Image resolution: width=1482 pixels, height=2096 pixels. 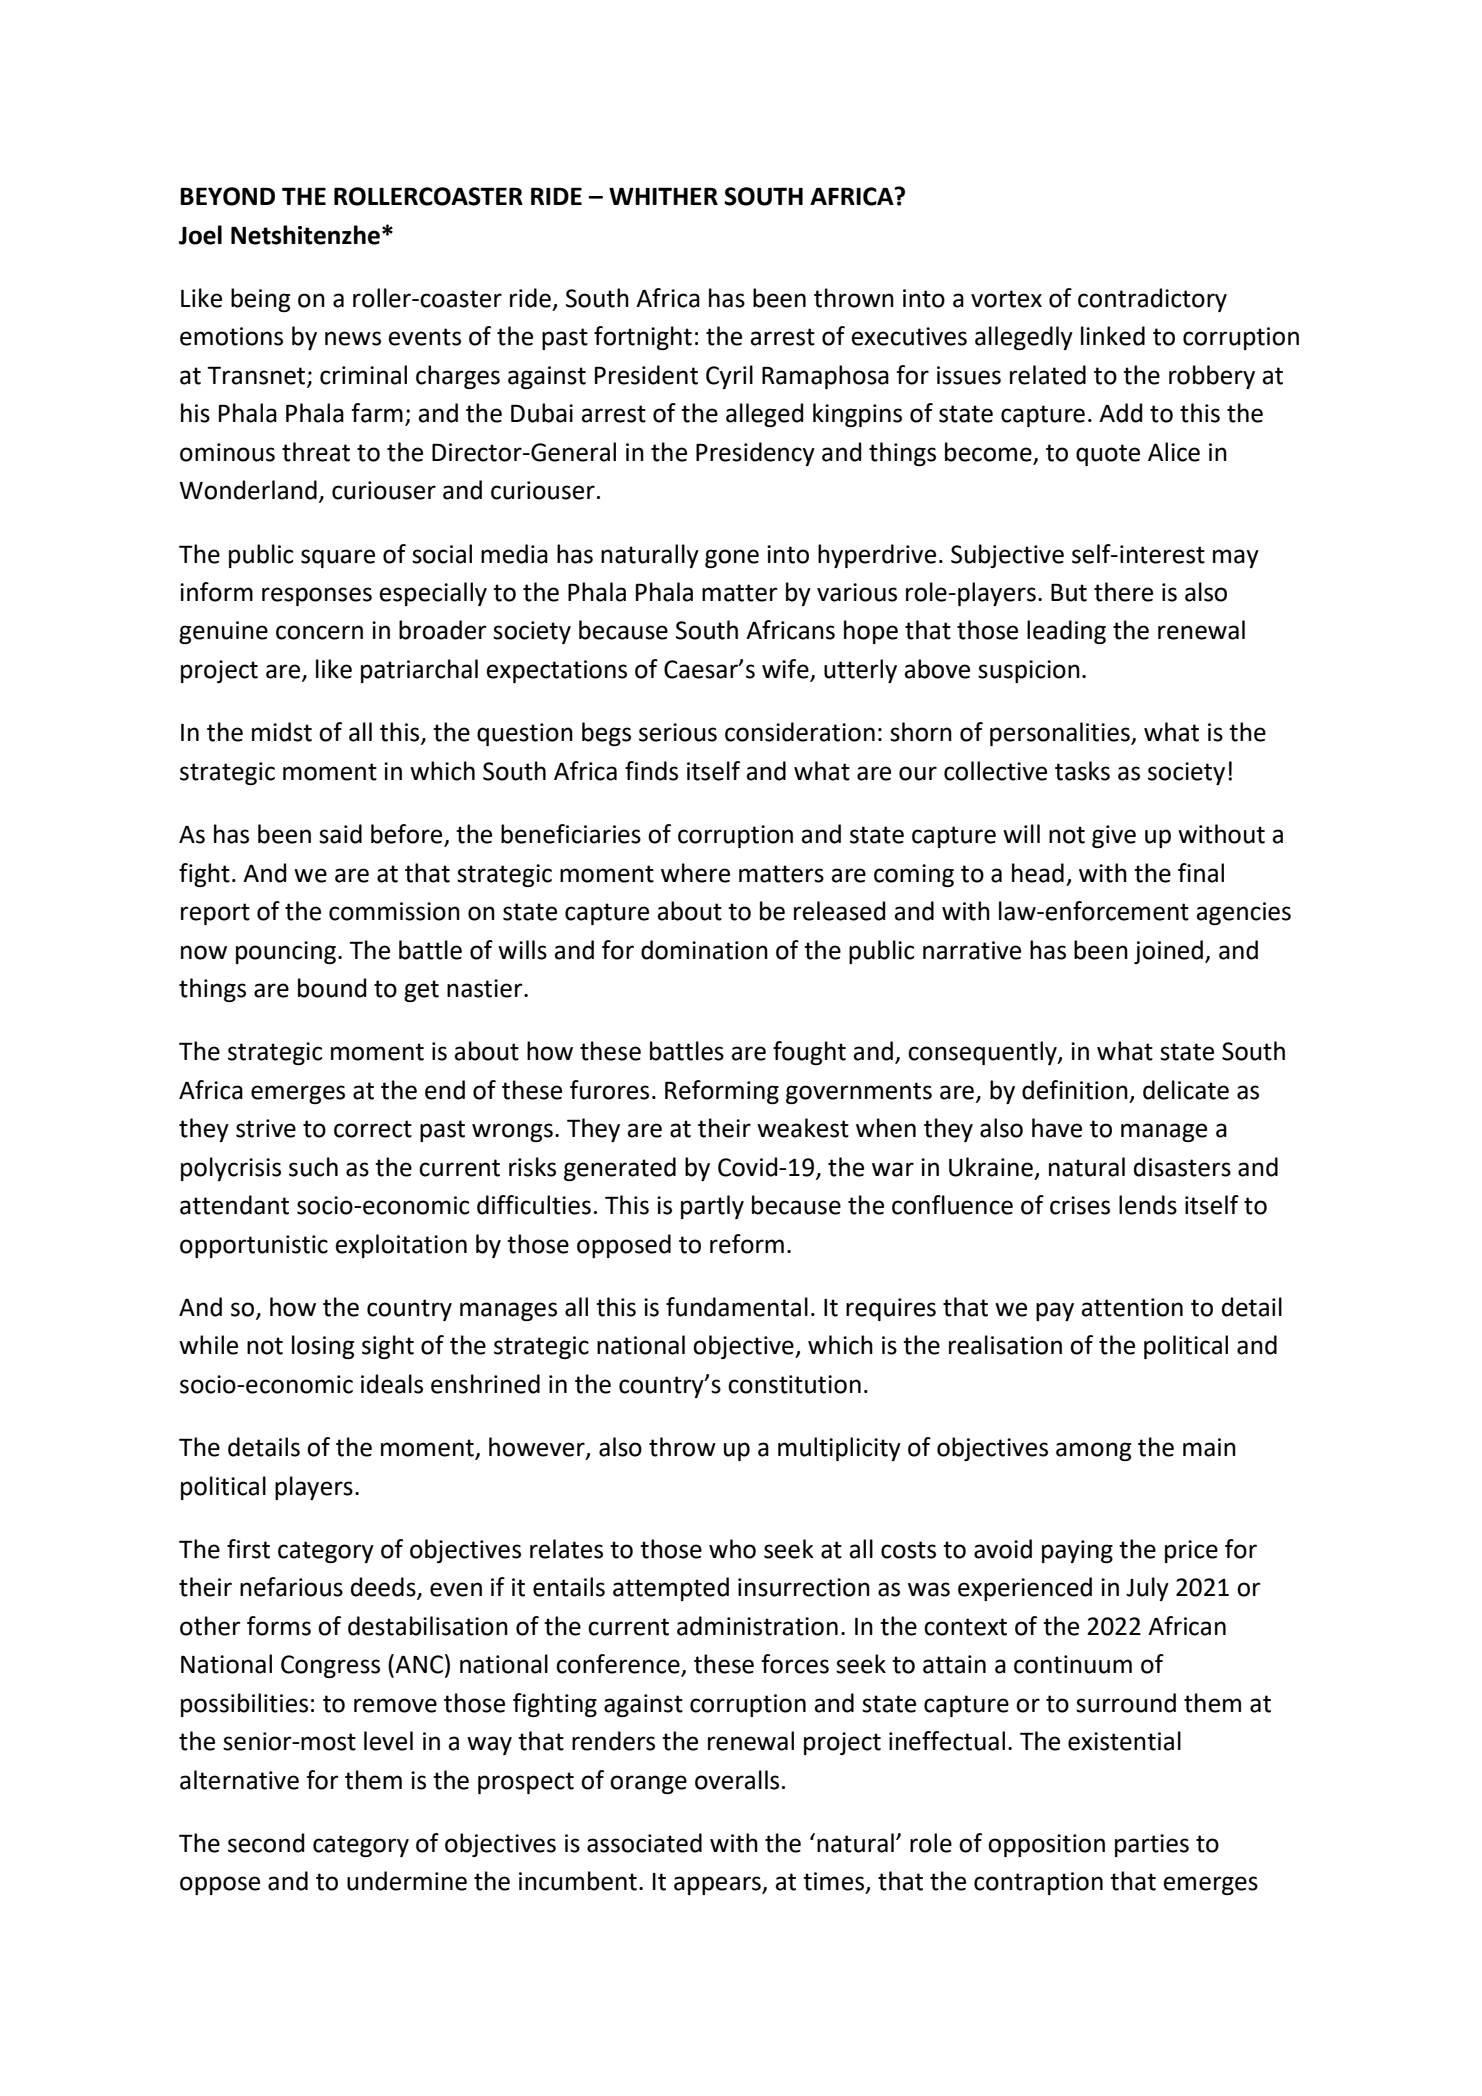 I want to click on WHITHER, so click(x=663, y=196).
